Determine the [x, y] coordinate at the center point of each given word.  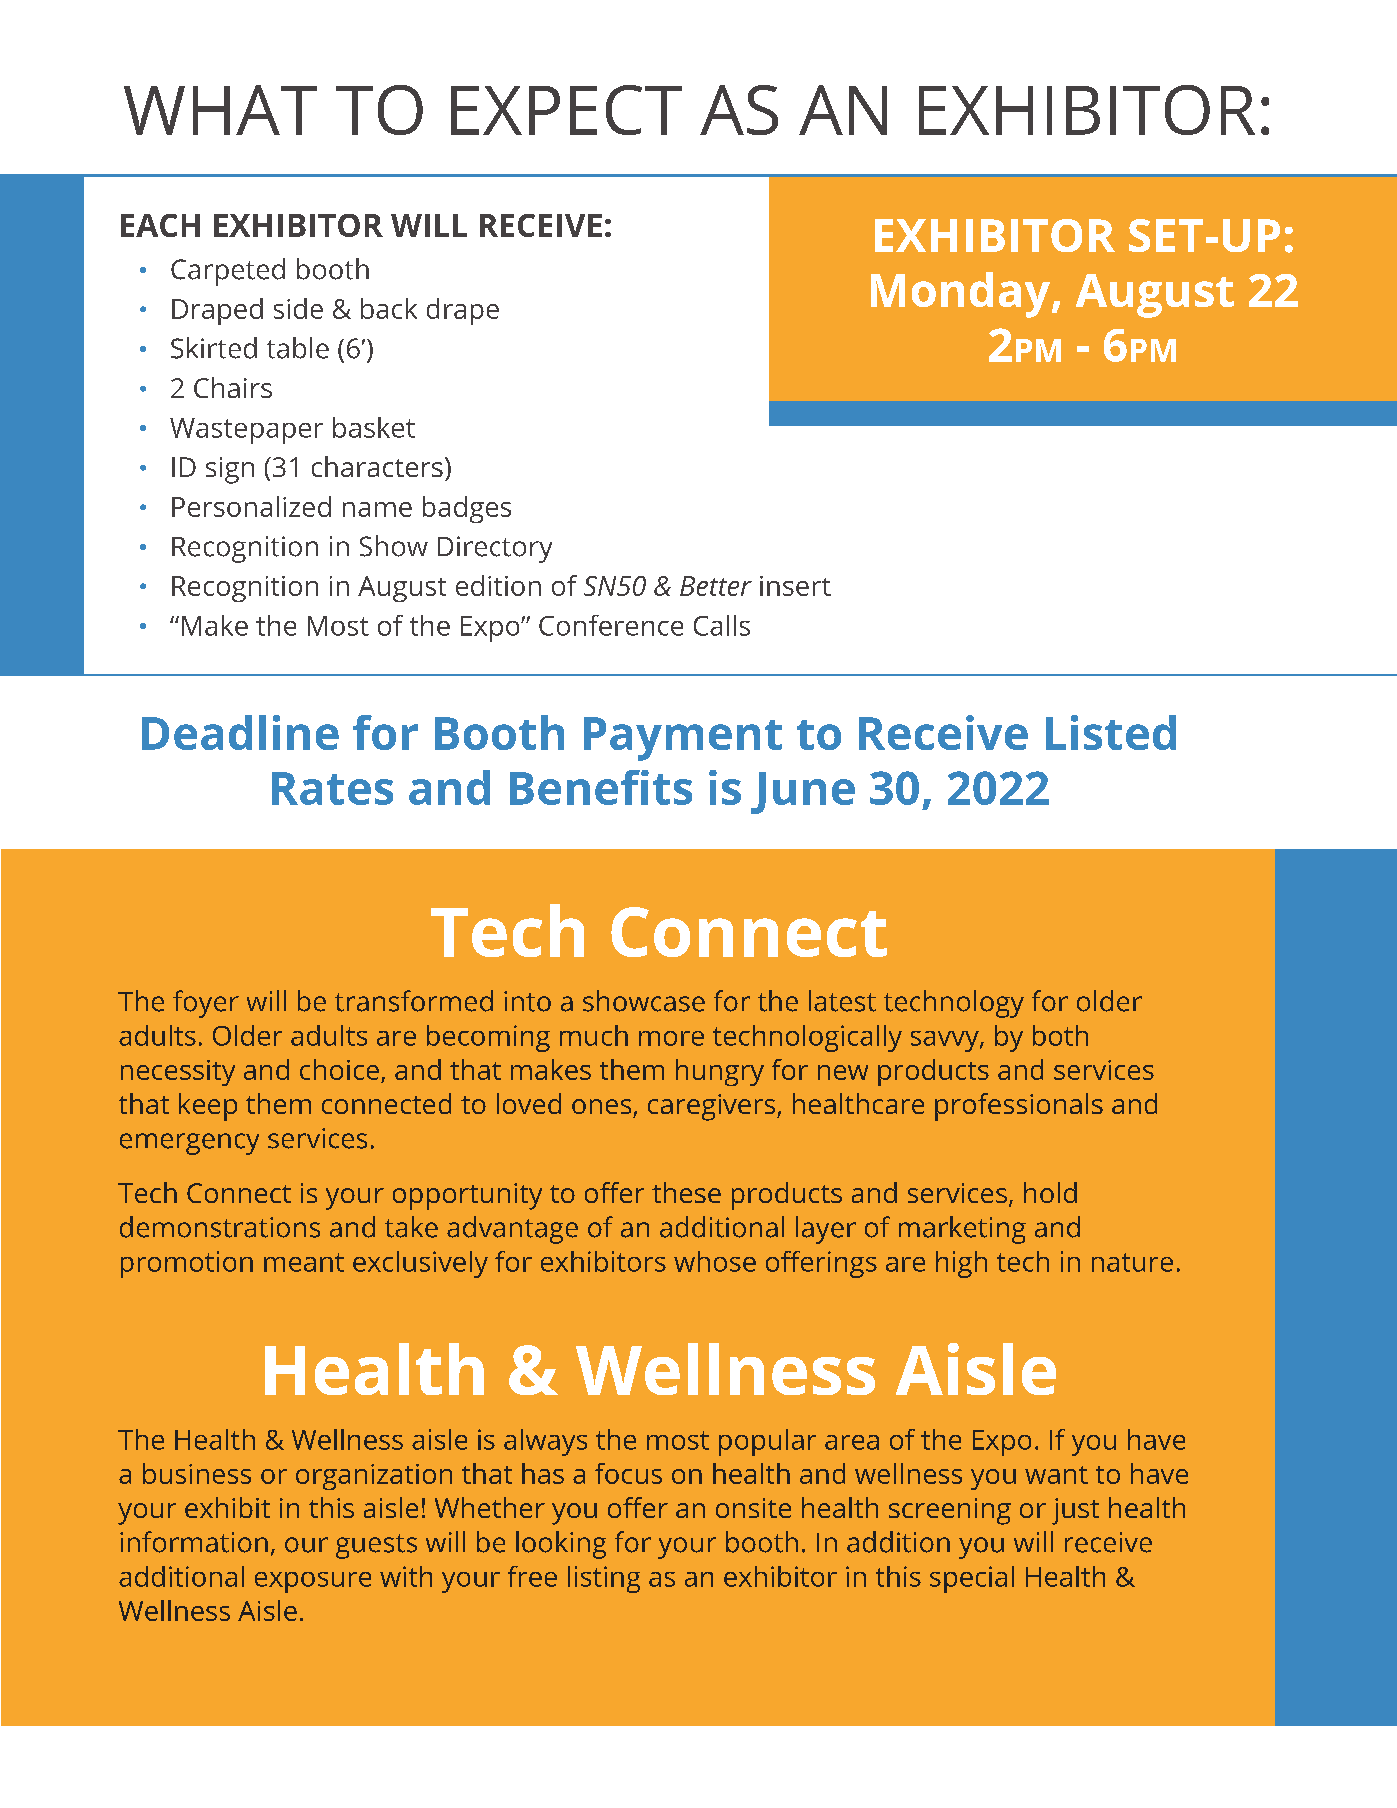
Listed [1111, 732]
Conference [611, 625]
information [194, 1542]
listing [604, 1579]
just [1075, 1511]
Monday [962, 295]
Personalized [251, 506]
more [671, 1038]
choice [339, 1069]
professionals [1019, 1107]
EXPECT [566, 110]
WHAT [220, 110]
